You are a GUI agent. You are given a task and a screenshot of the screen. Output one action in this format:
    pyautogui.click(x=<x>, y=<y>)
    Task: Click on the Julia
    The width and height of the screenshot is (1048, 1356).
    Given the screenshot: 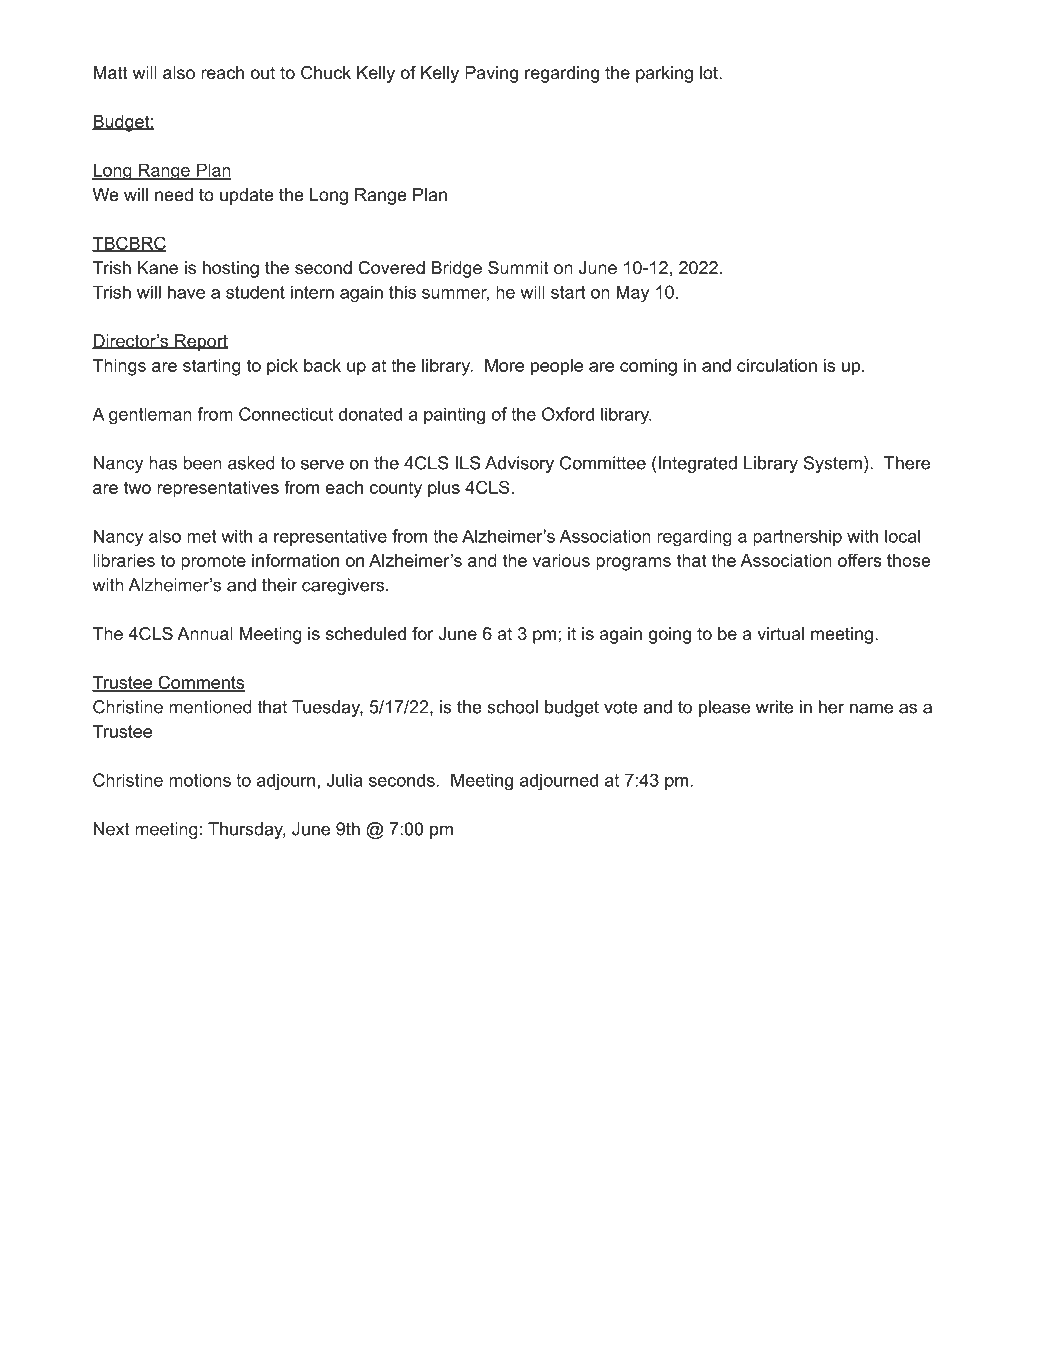 What is the action you would take?
    pyautogui.click(x=345, y=780)
